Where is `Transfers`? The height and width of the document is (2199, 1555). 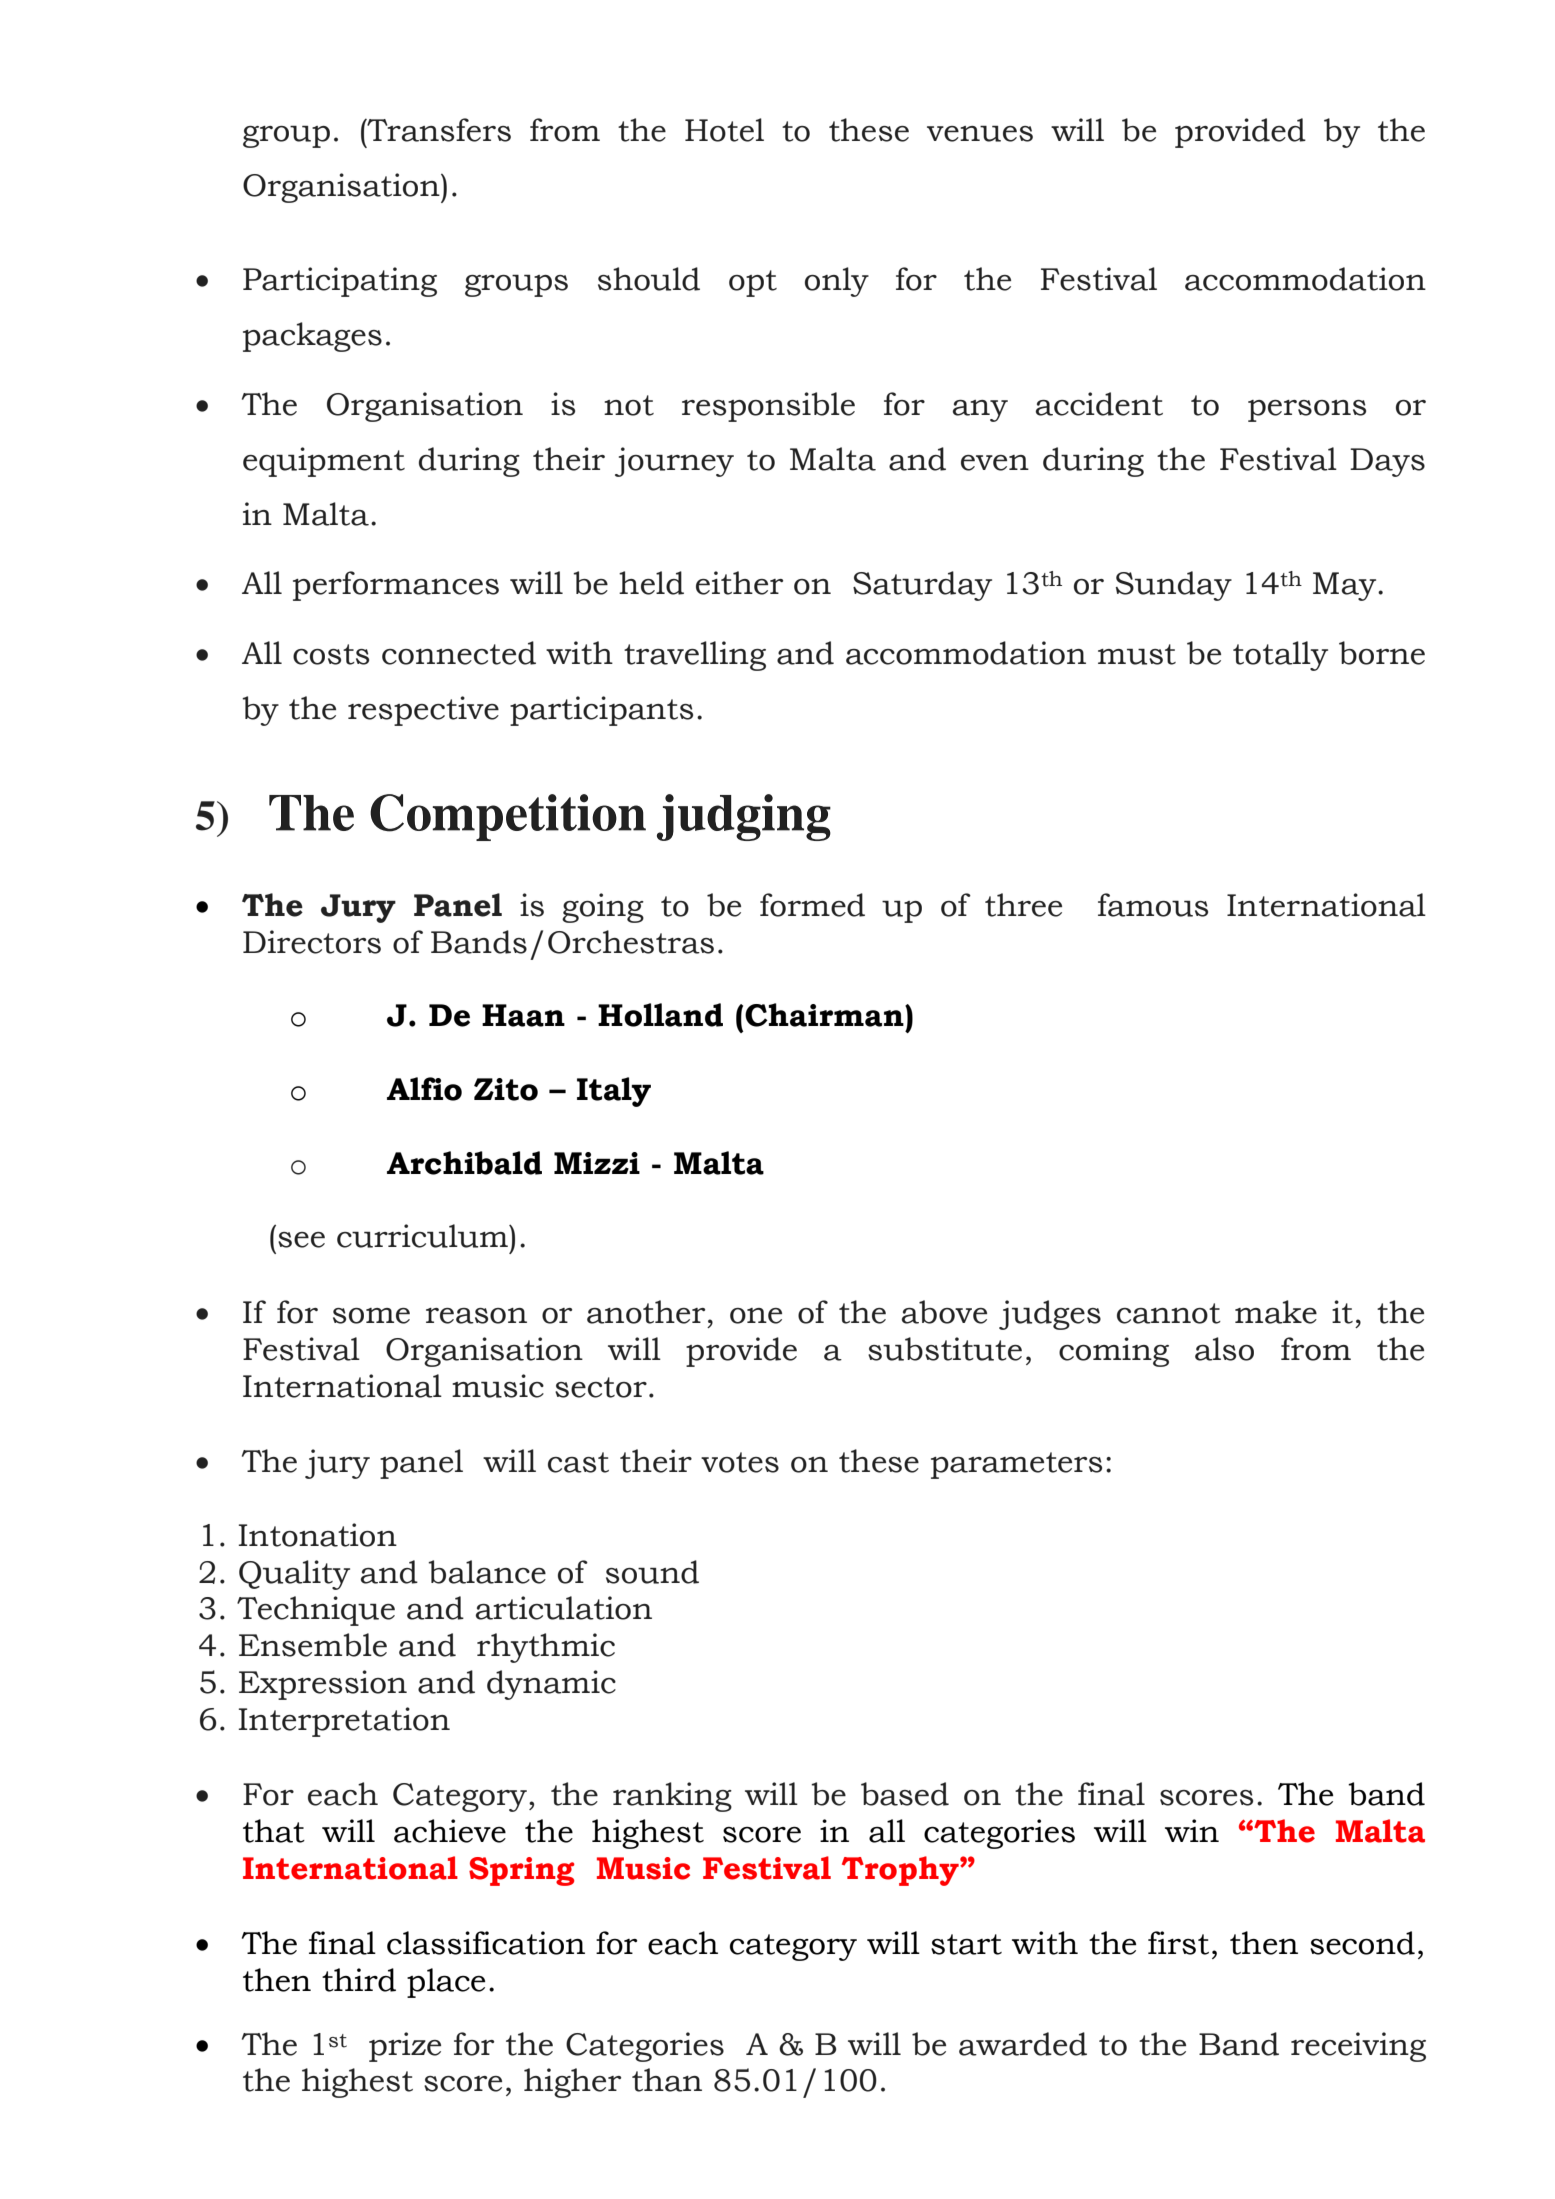 Transfers is located at coordinates (438, 130).
